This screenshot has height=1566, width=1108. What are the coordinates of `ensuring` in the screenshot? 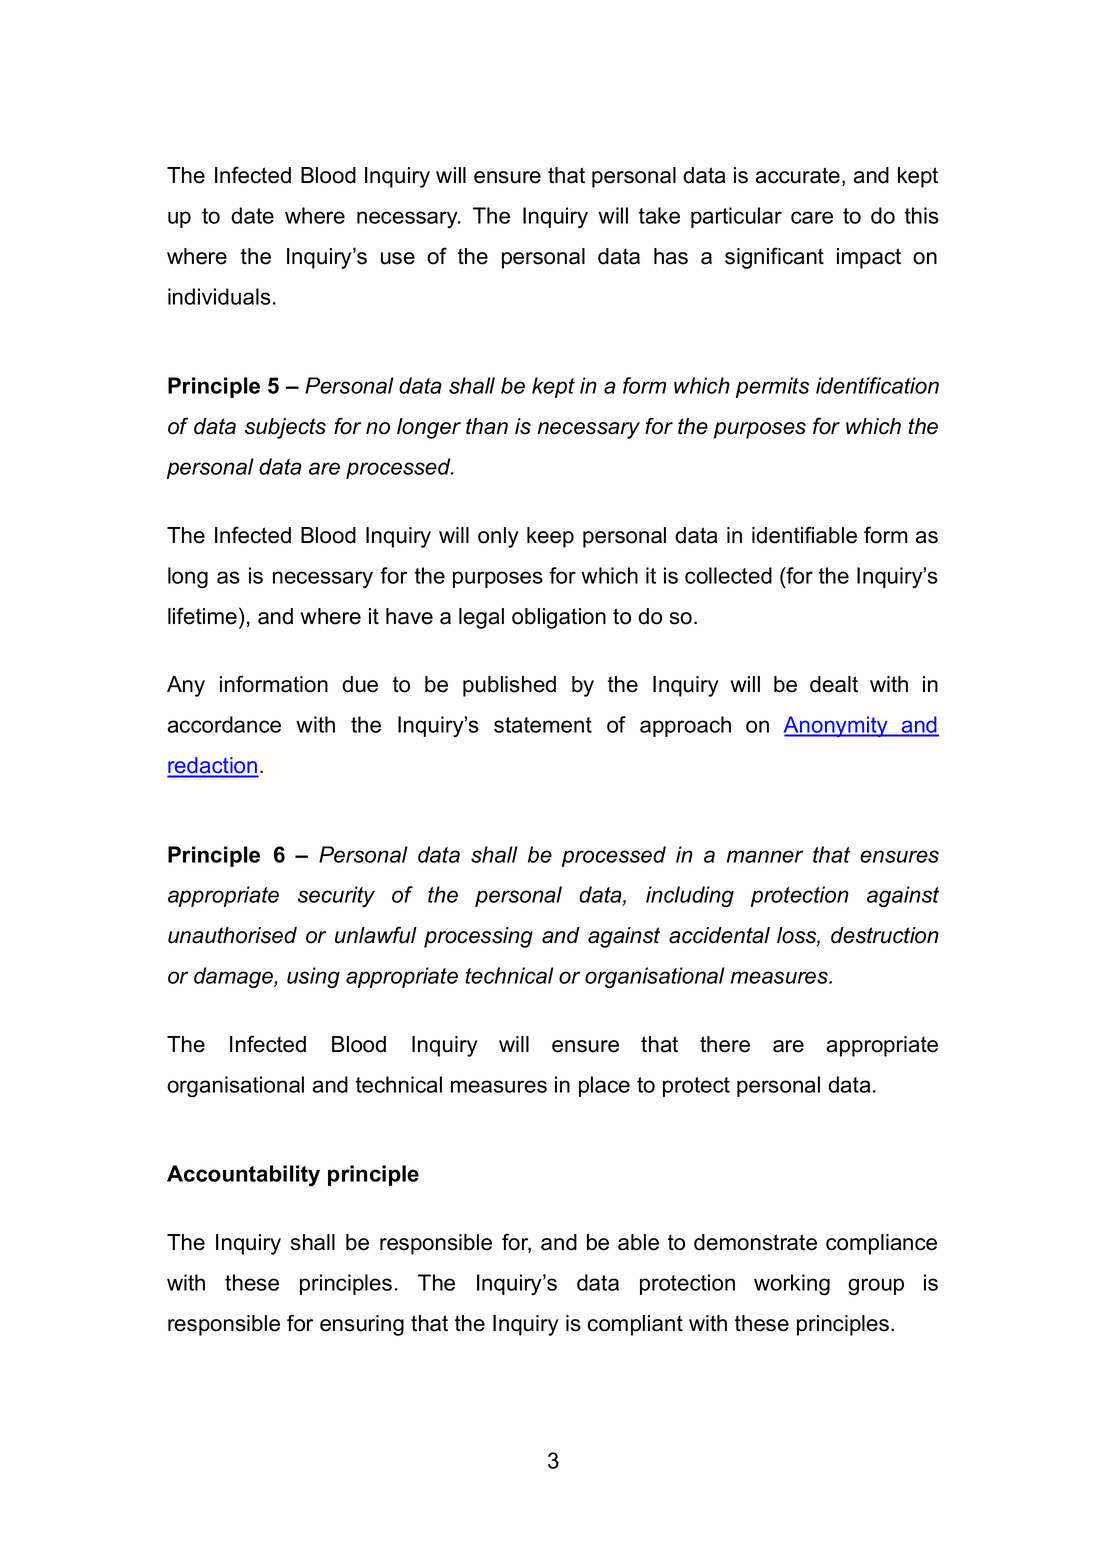 It's located at (362, 1325).
